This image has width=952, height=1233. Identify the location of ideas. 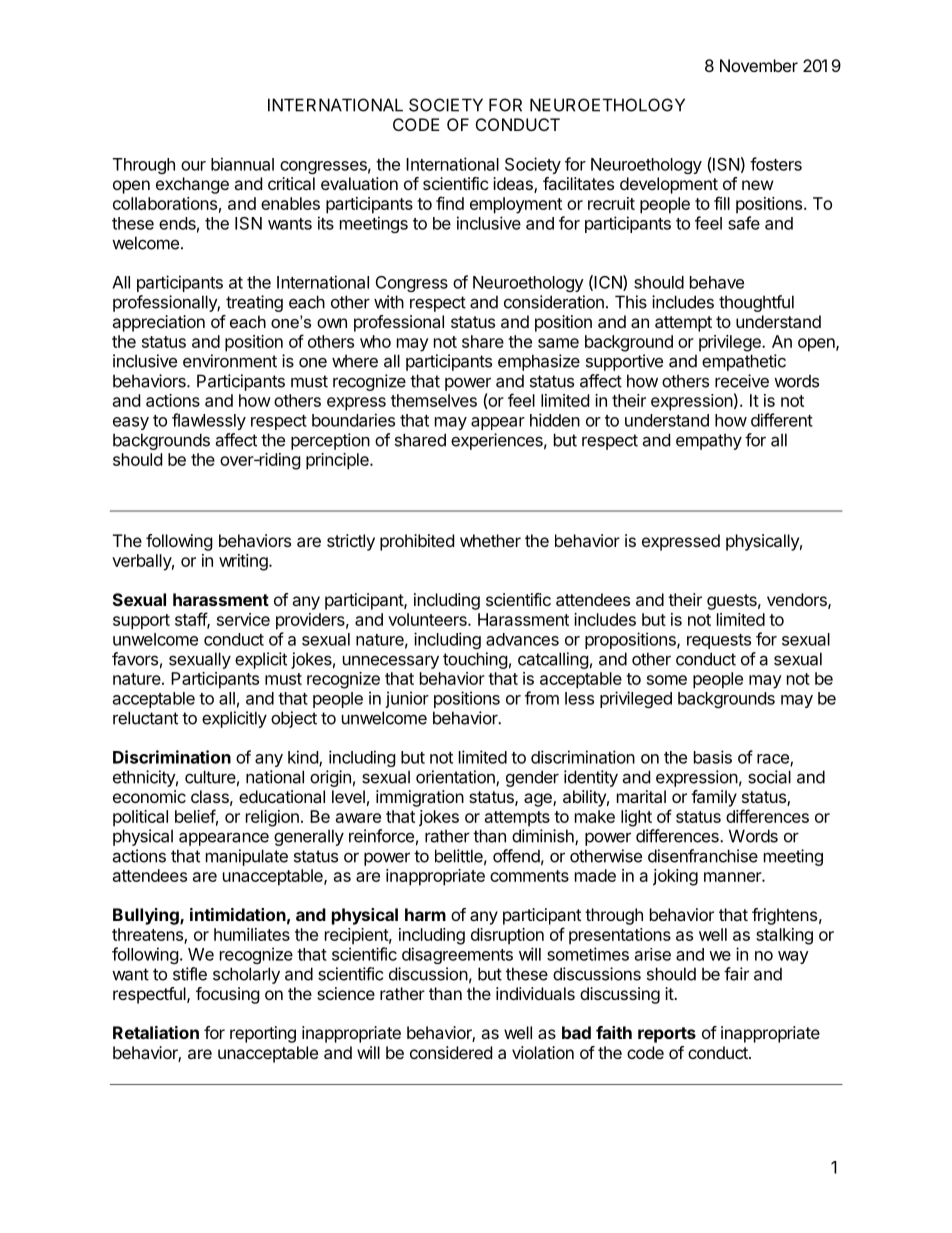
(514, 185).
